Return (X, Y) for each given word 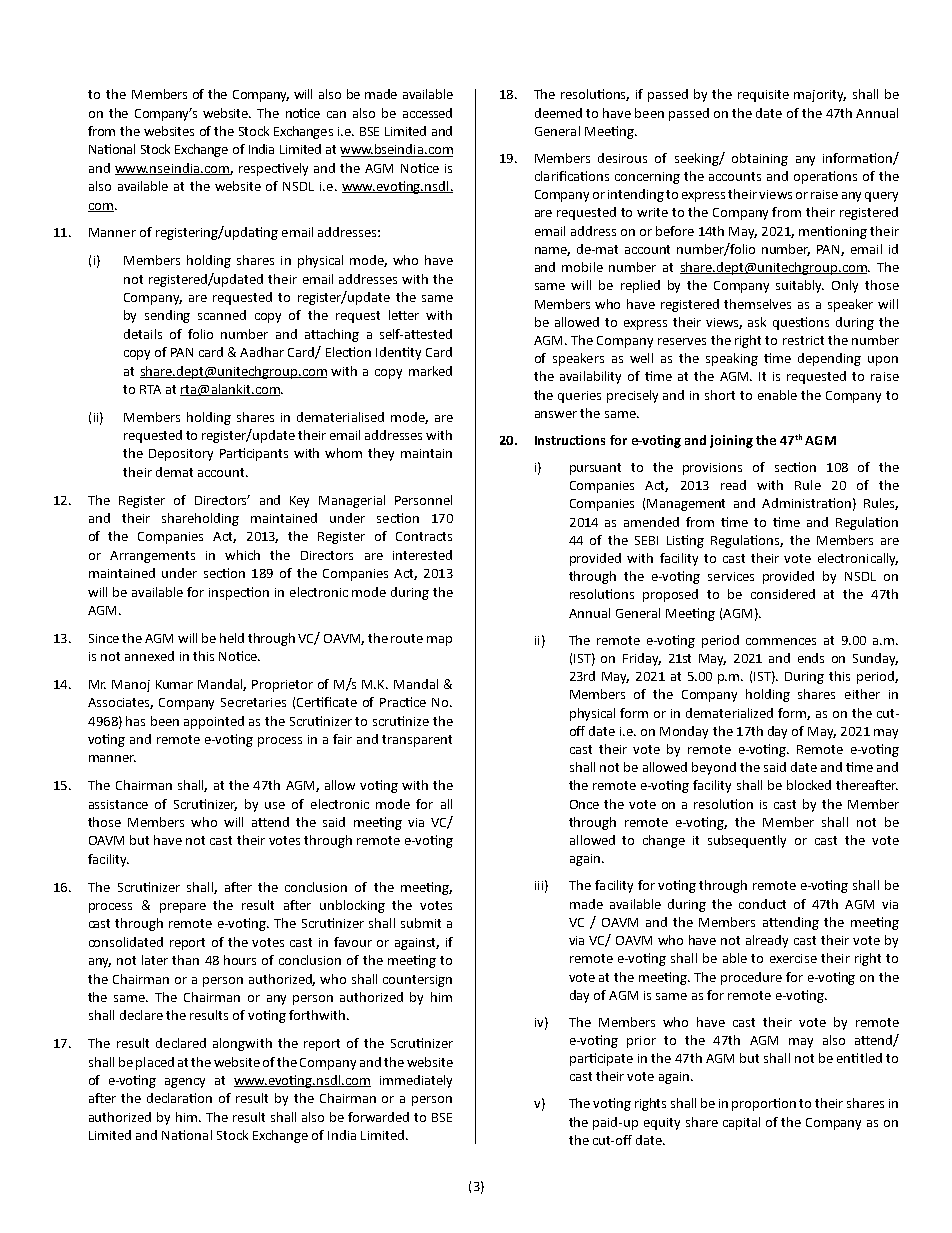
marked (430, 371)
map (439, 641)
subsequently (747, 841)
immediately (416, 1081)
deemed (558, 113)
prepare (183, 908)
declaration (179, 1098)
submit (421, 923)
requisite (763, 96)
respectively (273, 169)
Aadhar (262, 352)
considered (783, 594)
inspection (239, 593)
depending (829, 359)
